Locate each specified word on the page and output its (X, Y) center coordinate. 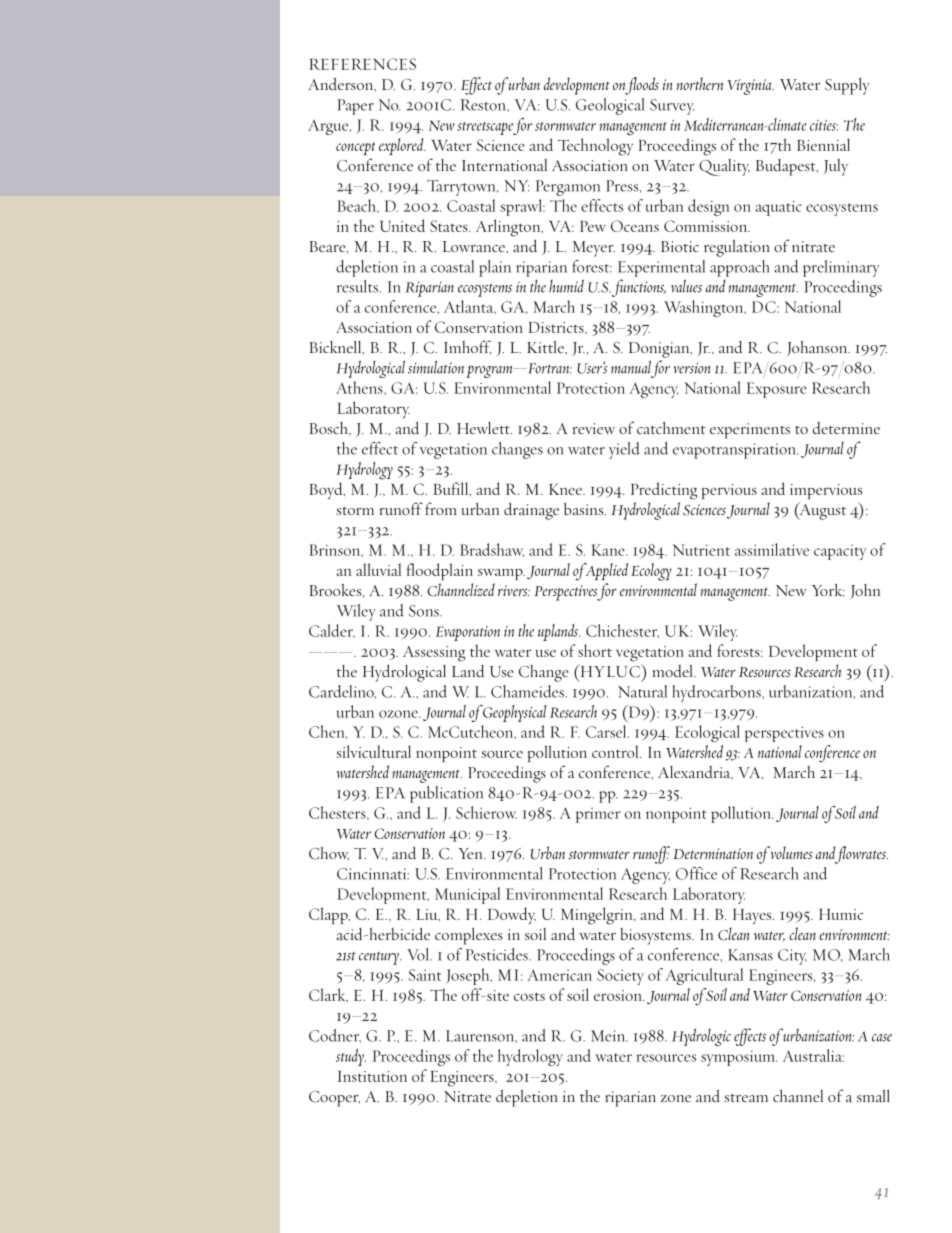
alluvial (378, 569)
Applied (605, 572)
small (873, 1095)
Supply (847, 86)
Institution (372, 1076)
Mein (609, 1036)
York (827, 589)
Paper (356, 107)
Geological (610, 106)
